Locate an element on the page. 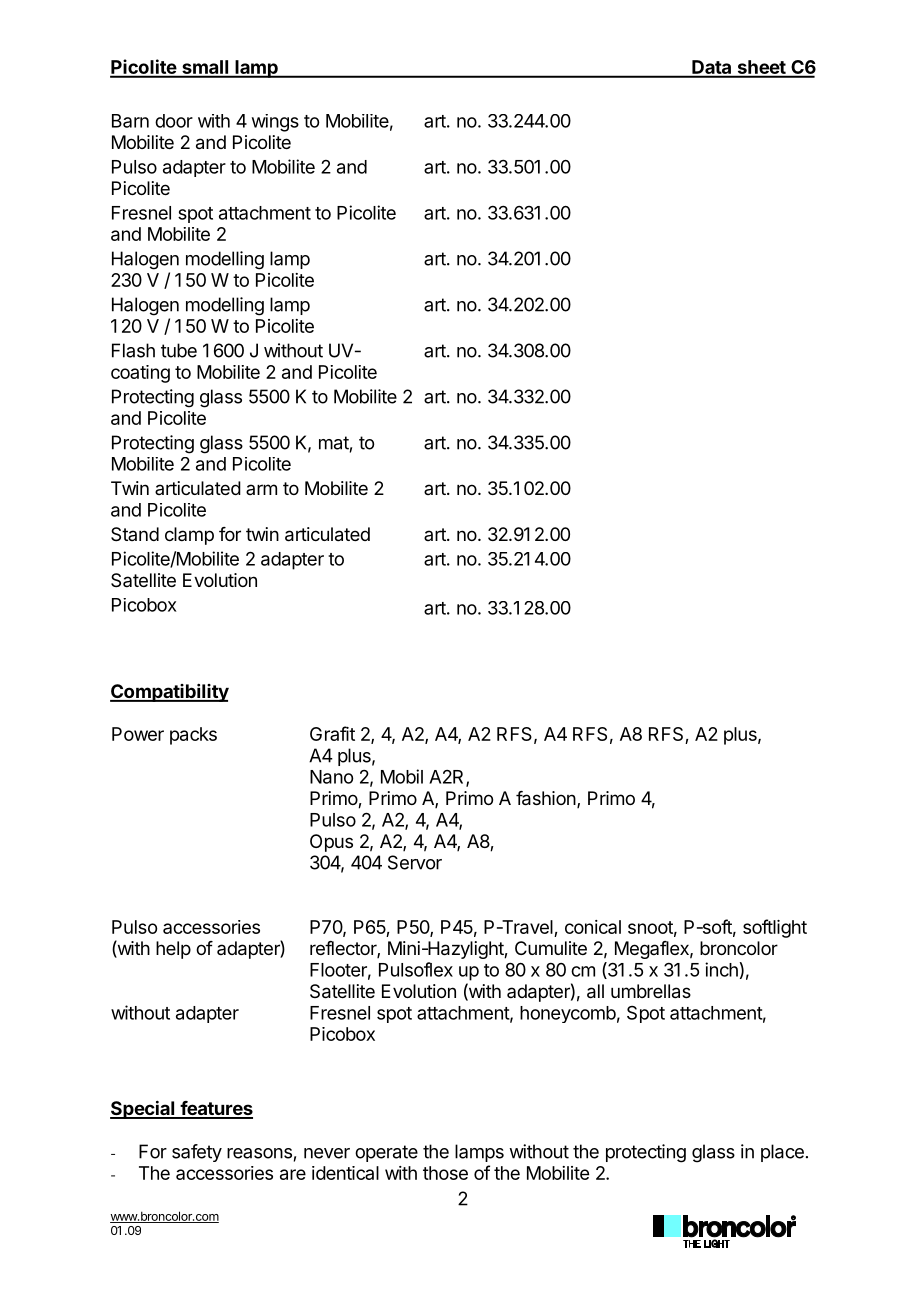 The width and height of the document is (924, 1308). wings is located at coordinates (275, 123).
